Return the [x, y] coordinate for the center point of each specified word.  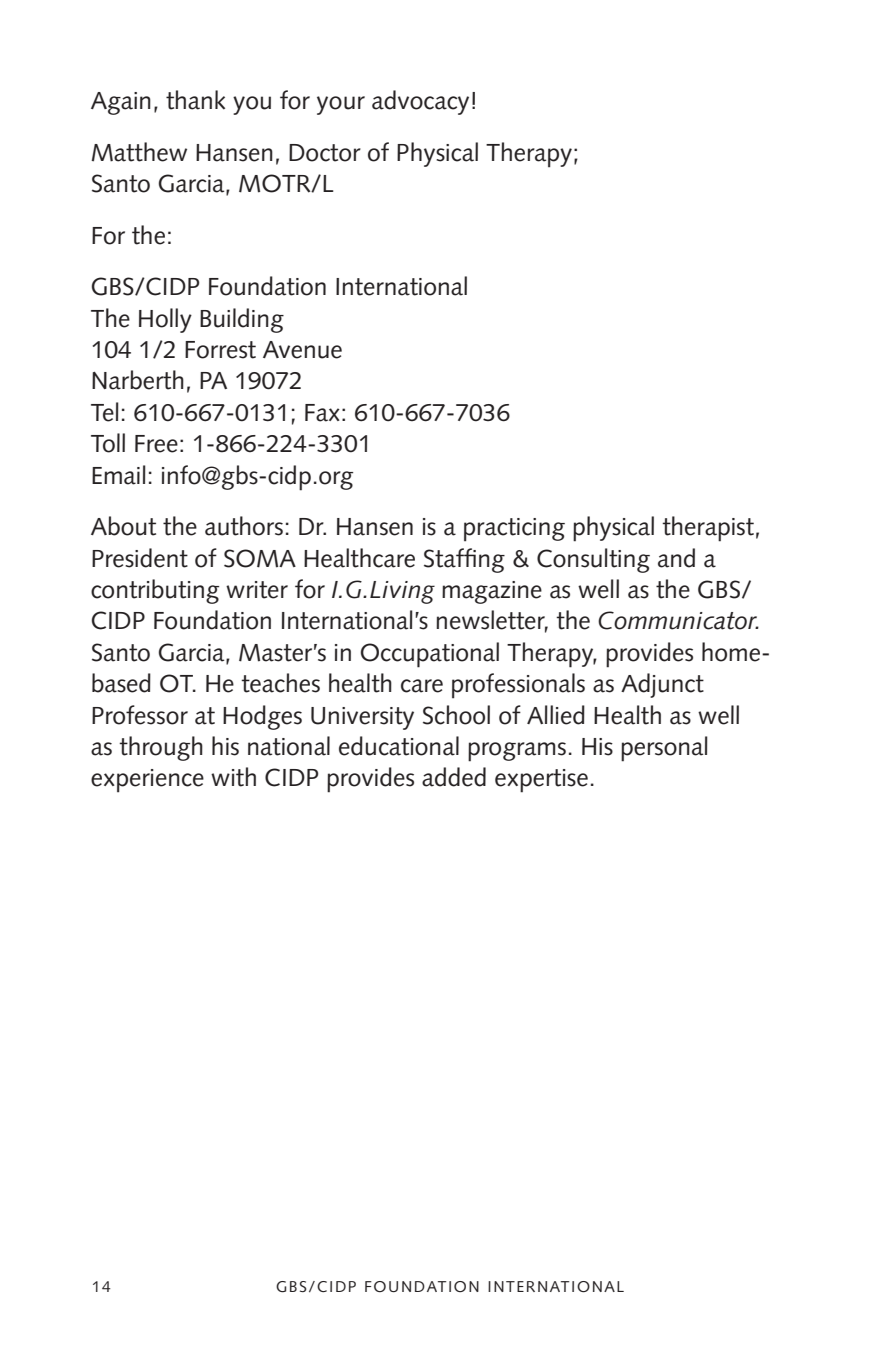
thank [195, 100]
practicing [514, 530]
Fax [322, 413]
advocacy [420, 102]
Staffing [464, 560]
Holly [165, 320]
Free [156, 444]
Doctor [325, 153]
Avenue [302, 350]
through [161, 748]
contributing [155, 591]
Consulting [593, 560]
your [341, 105]
